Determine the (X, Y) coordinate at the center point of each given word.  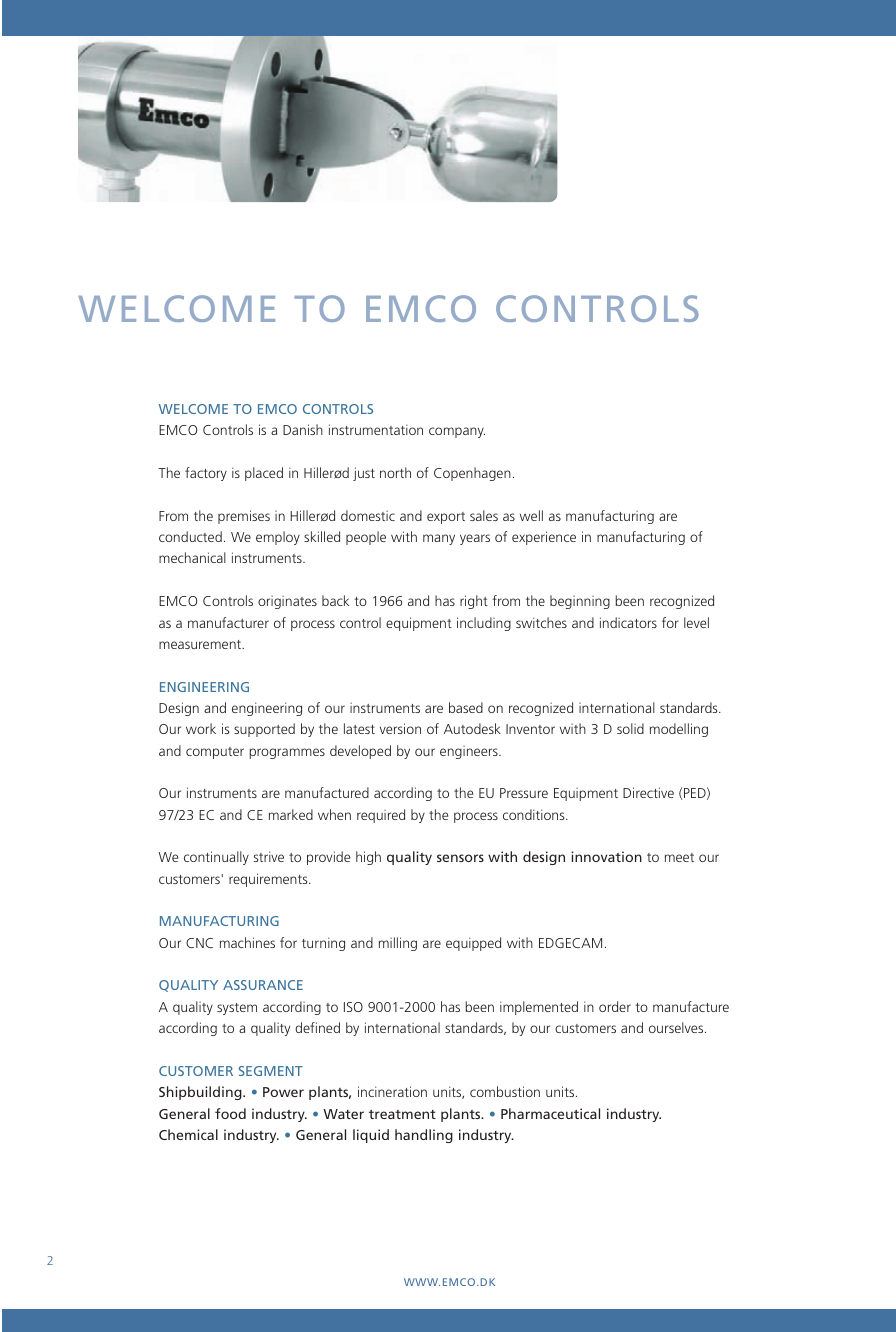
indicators (628, 622)
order (615, 1006)
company (457, 432)
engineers (470, 752)
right (474, 602)
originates (287, 602)
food (230, 1113)
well (531, 515)
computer (215, 753)
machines (247, 942)
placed (264, 474)
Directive (648, 792)
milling (398, 944)
